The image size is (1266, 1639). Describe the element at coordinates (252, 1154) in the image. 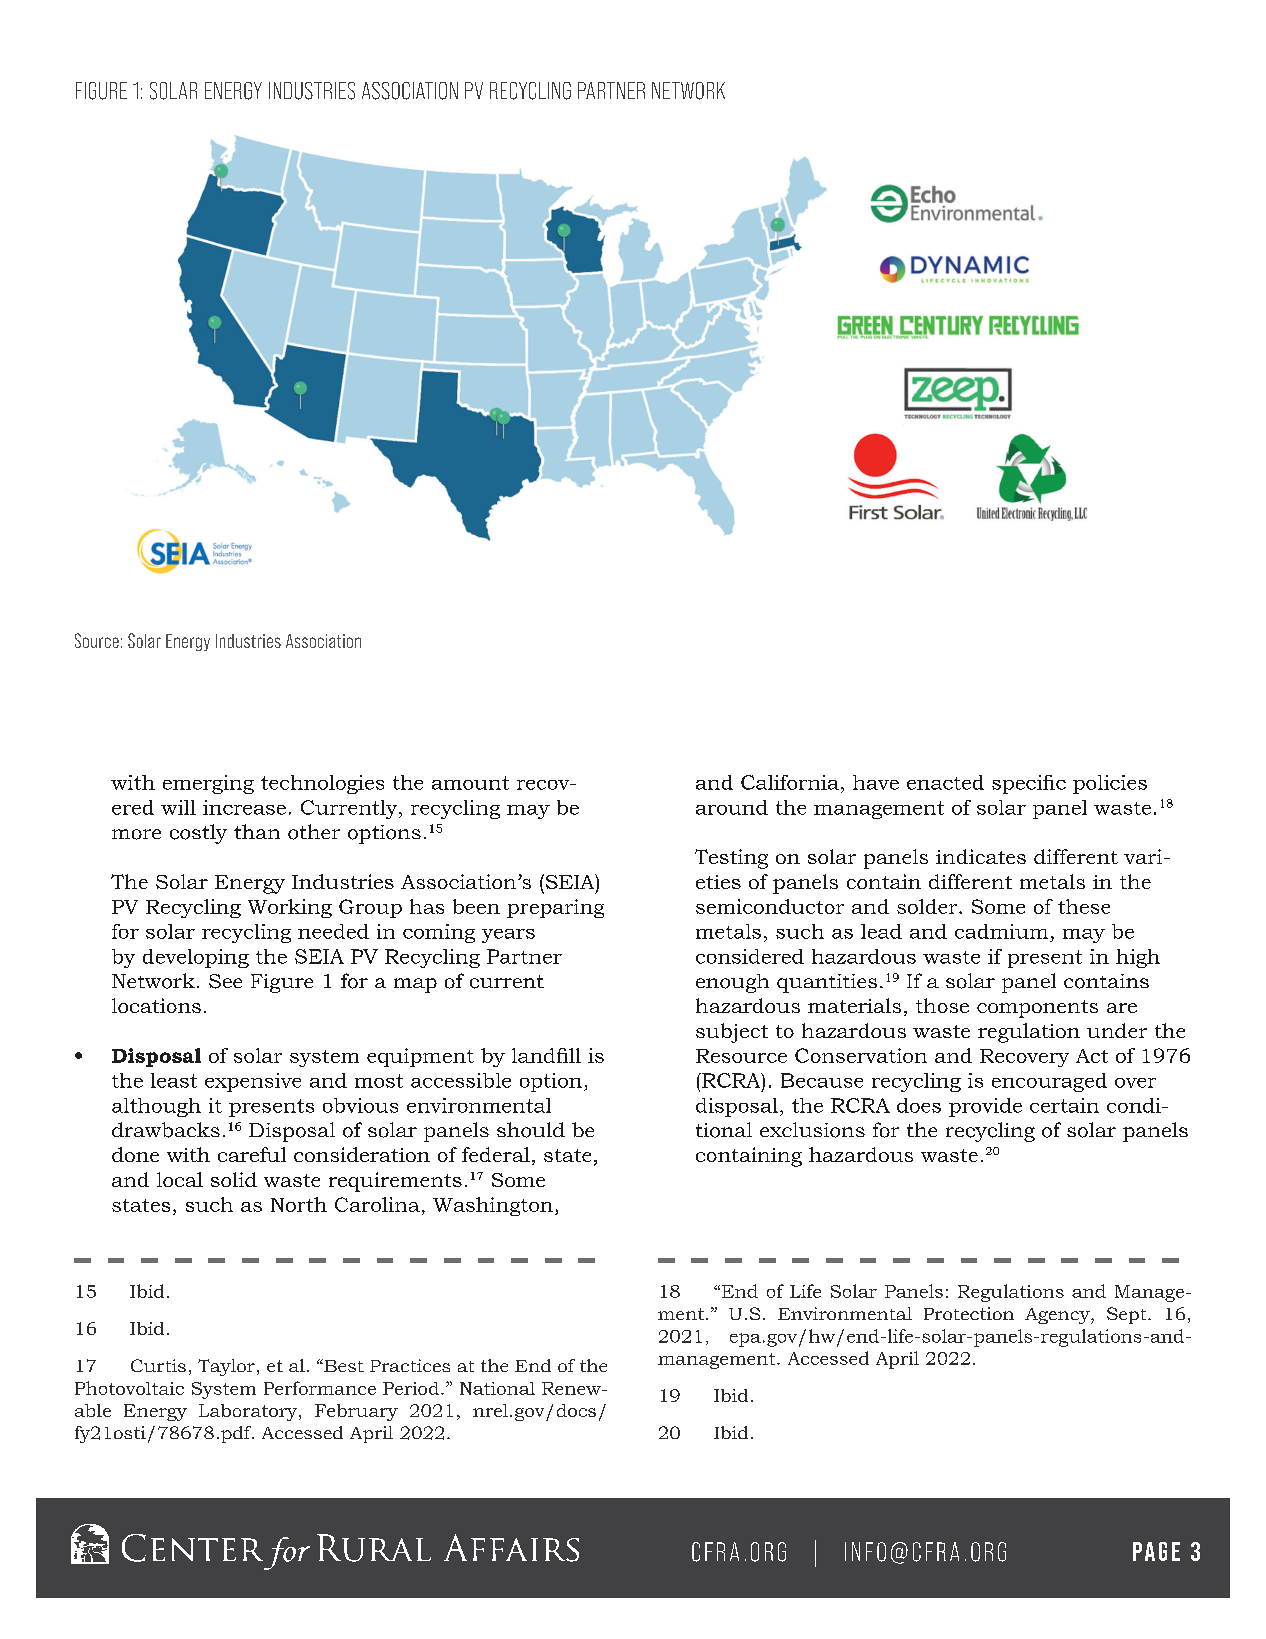

I see `careful` at that location.
